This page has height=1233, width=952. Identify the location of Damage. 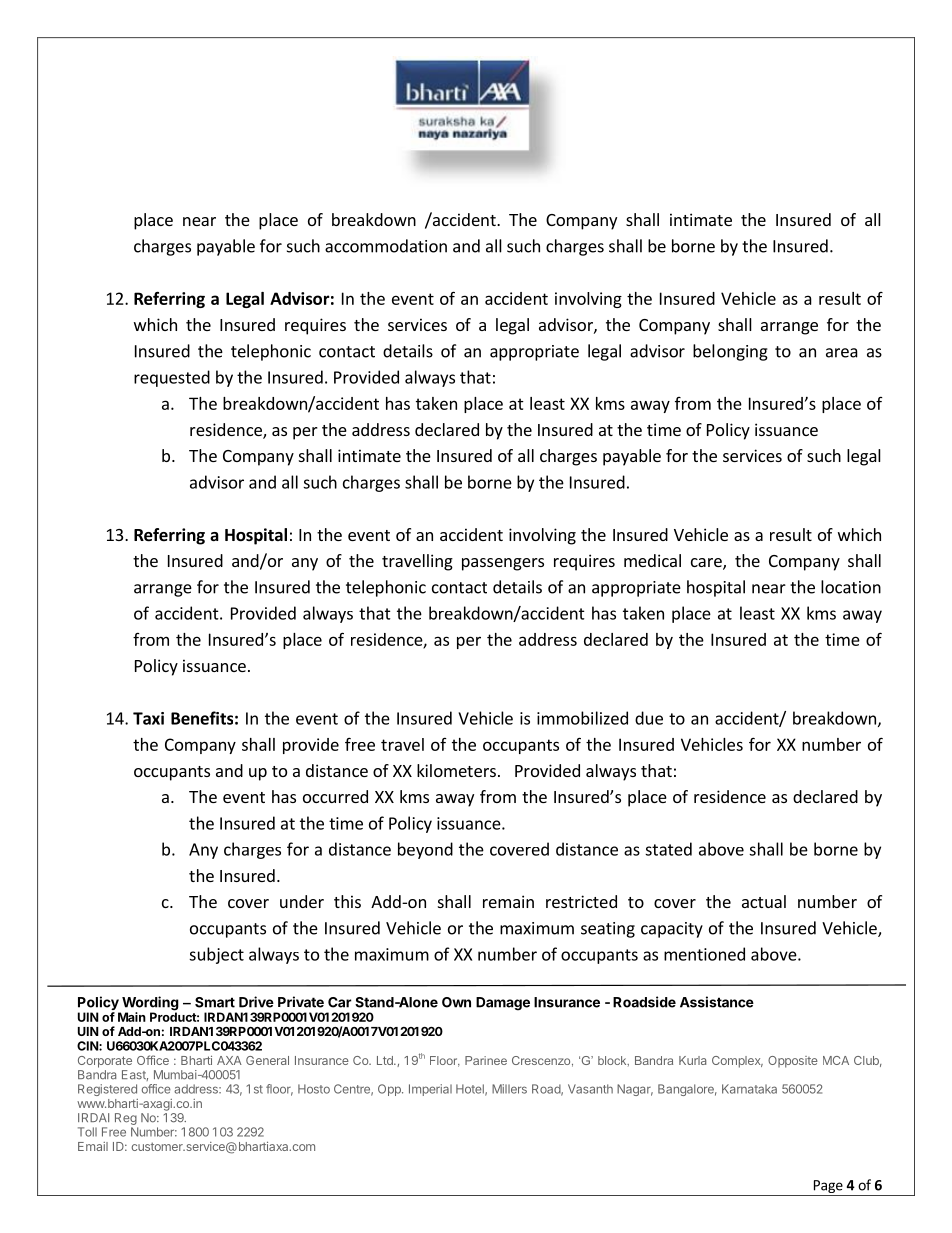
(503, 1004).
